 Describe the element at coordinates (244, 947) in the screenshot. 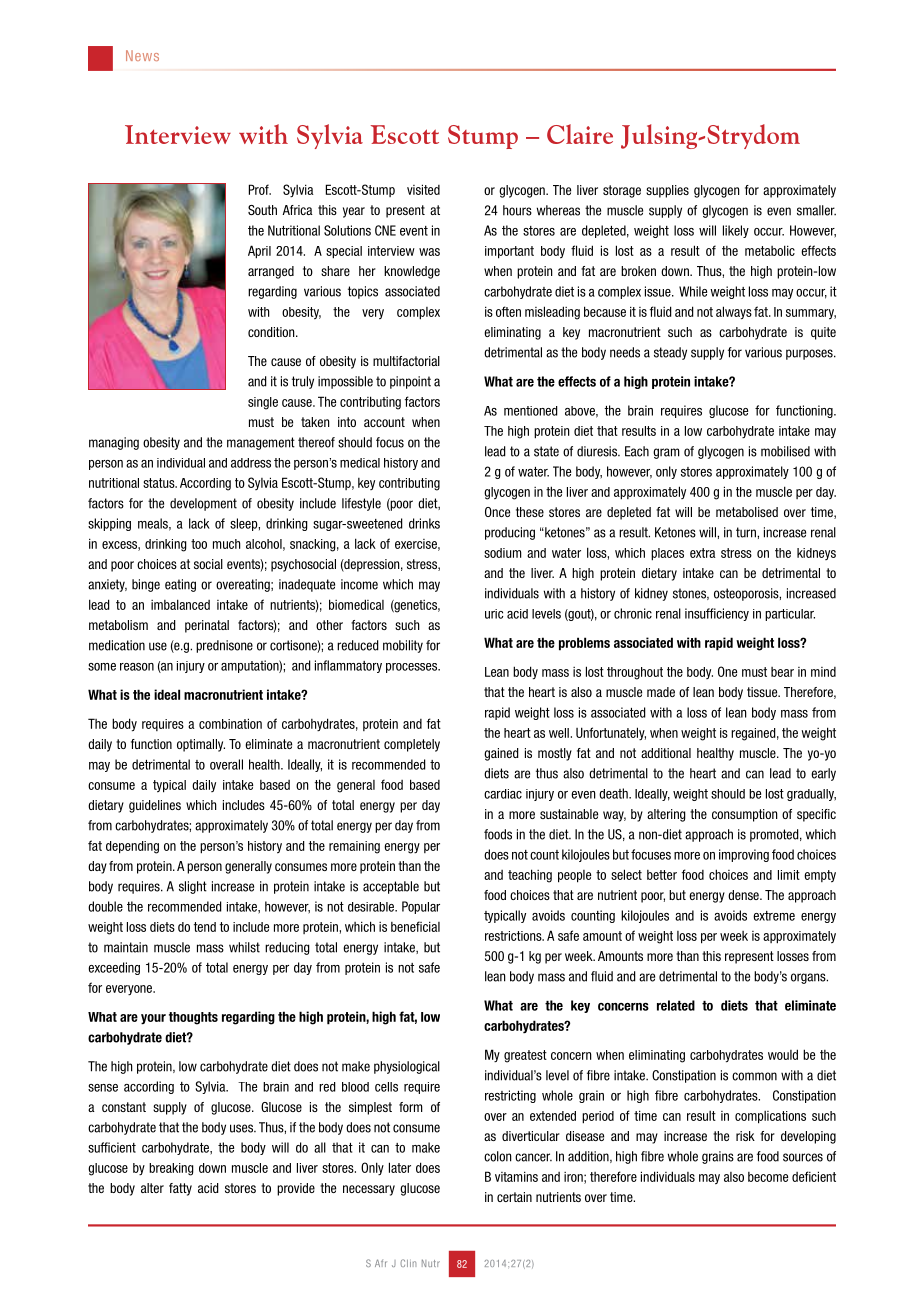

I see `whilst` at that location.
